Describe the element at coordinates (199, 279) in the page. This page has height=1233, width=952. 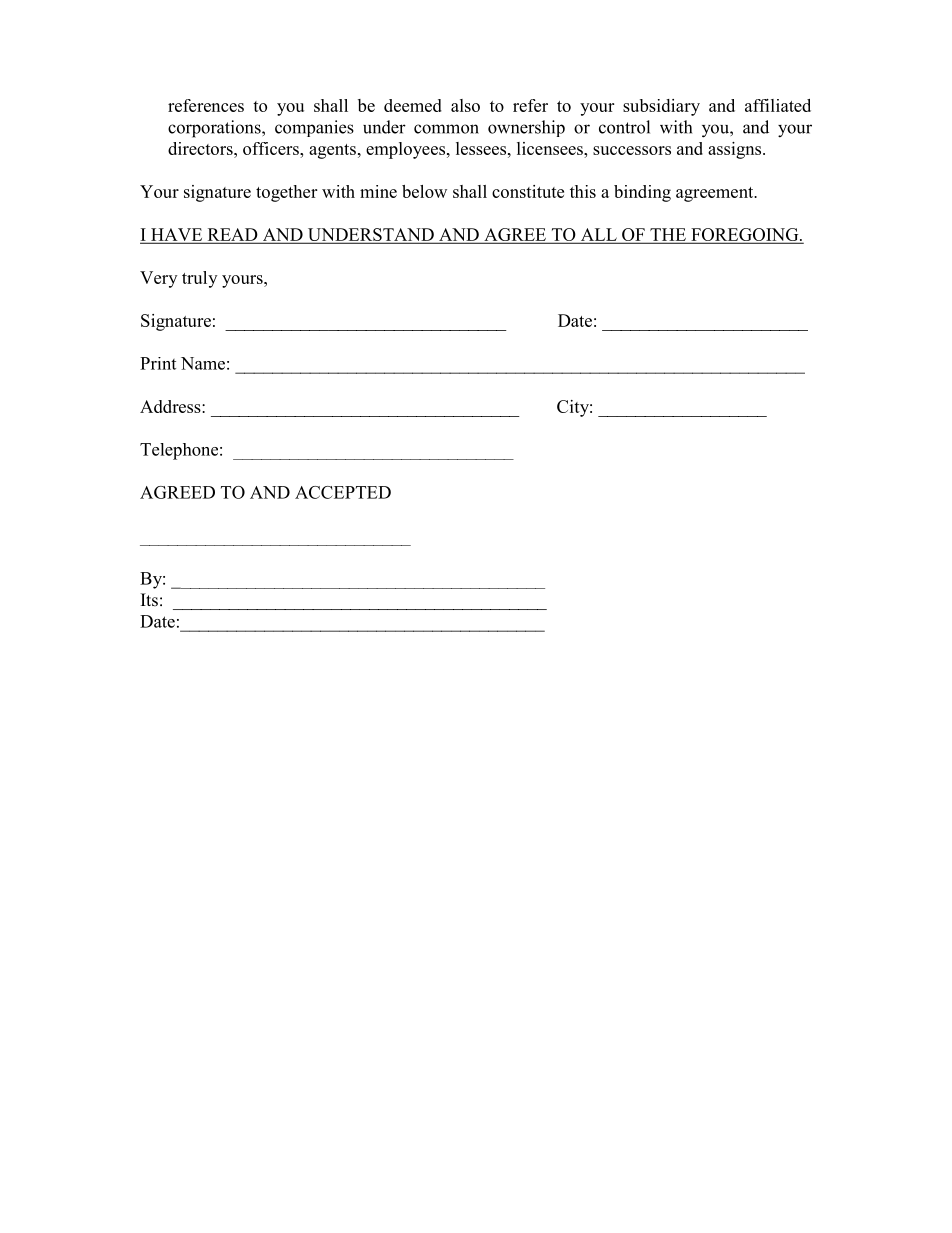
I see `truly` at that location.
